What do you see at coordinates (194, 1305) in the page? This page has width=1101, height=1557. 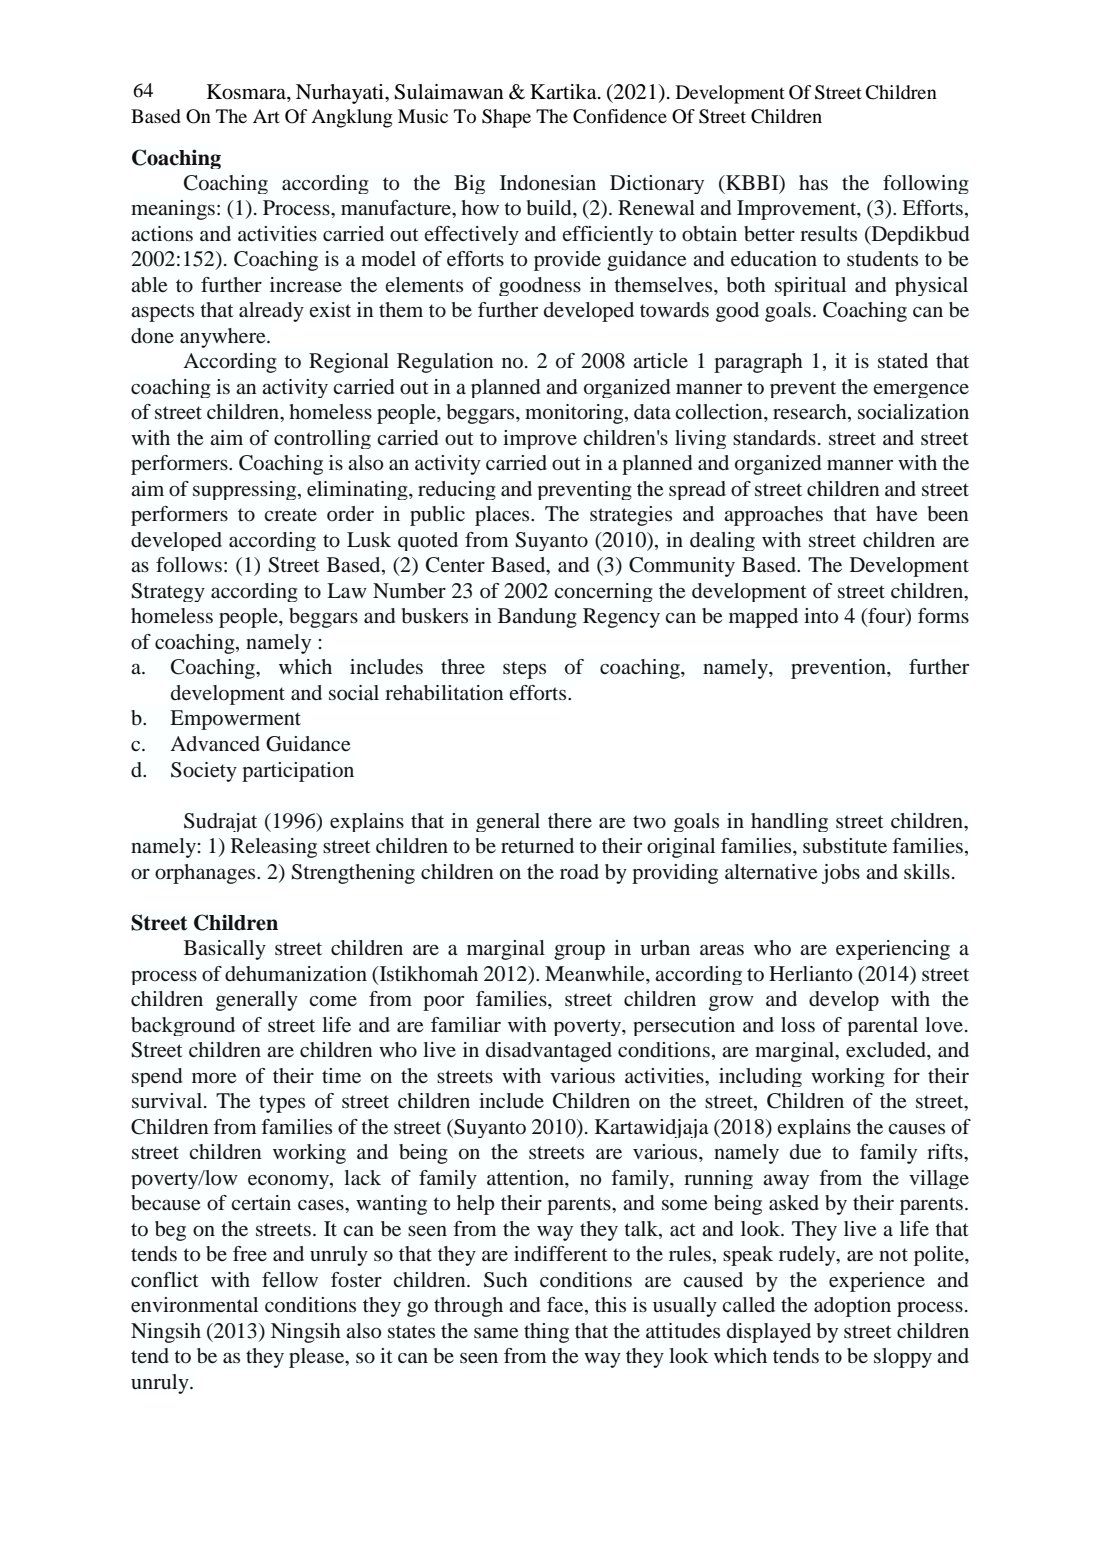 I see `environmental` at bounding box center [194, 1305].
